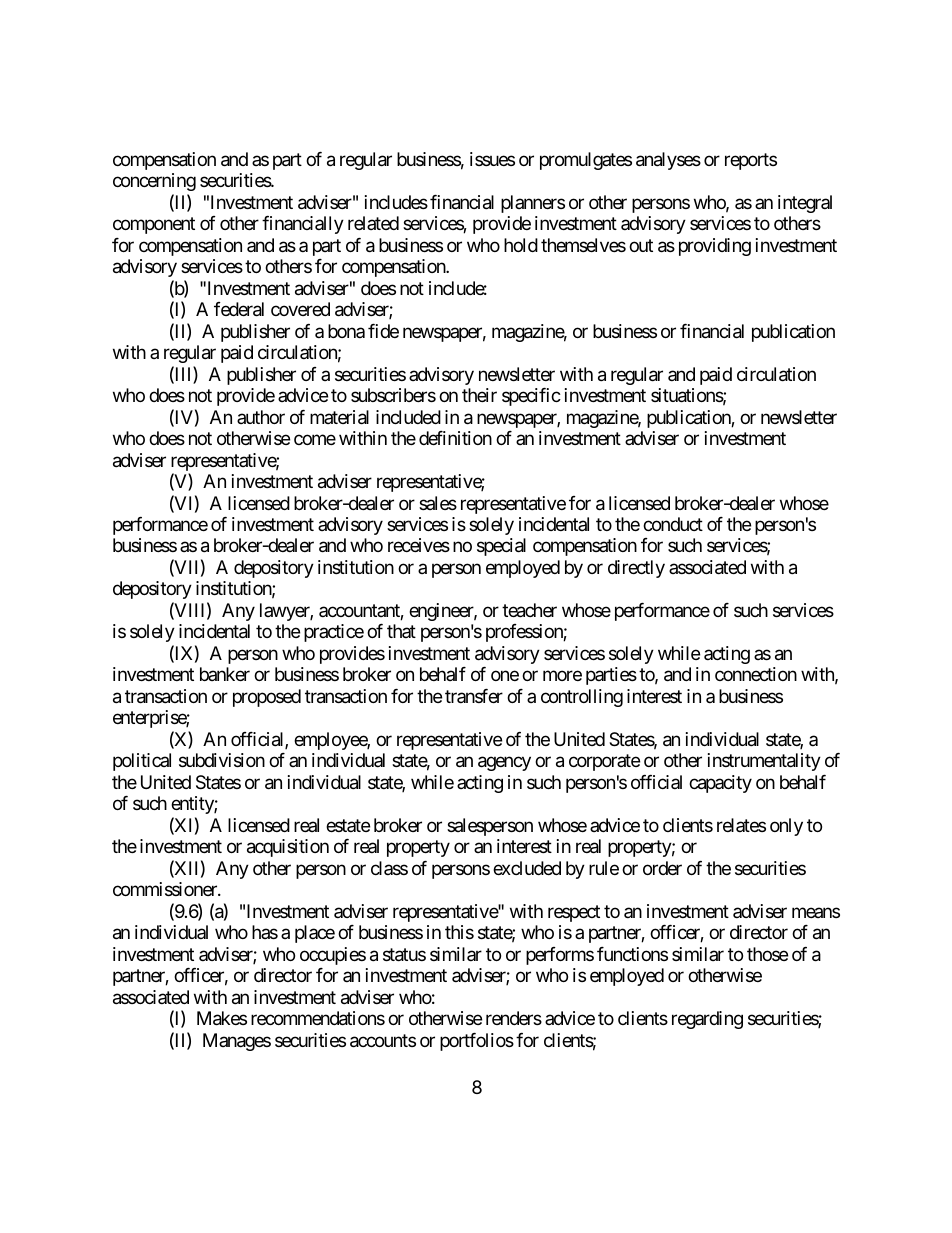 The image size is (952, 1233). I want to click on subdivision, so click(222, 760).
